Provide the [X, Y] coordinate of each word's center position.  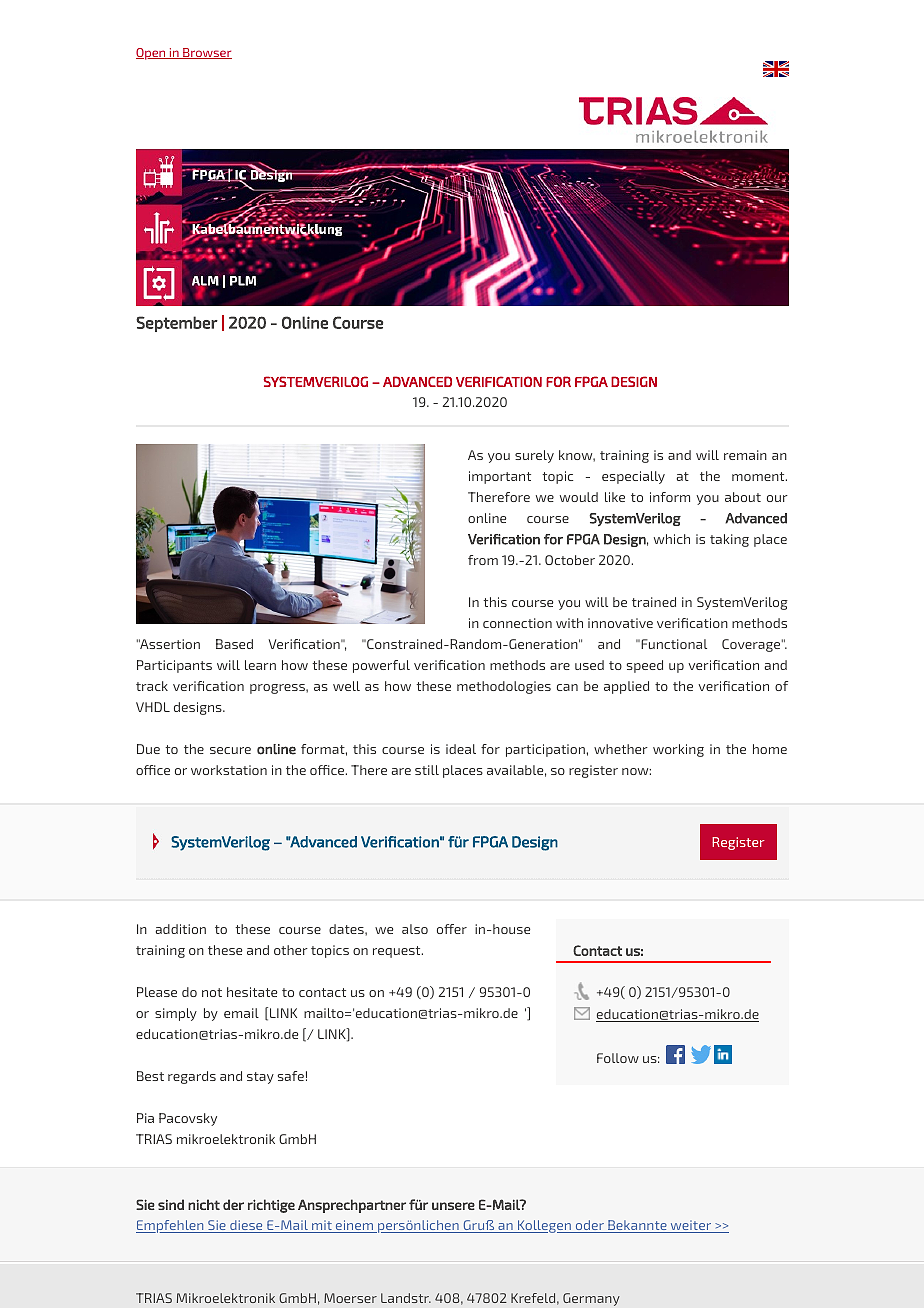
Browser [206, 53]
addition [181, 929]
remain [745, 455]
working [678, 750]
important [500, 477]
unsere [453, 1206]
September [177, 324]
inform [670, 497]
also [415, 929]
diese [246, 1226]
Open [152, 54]
